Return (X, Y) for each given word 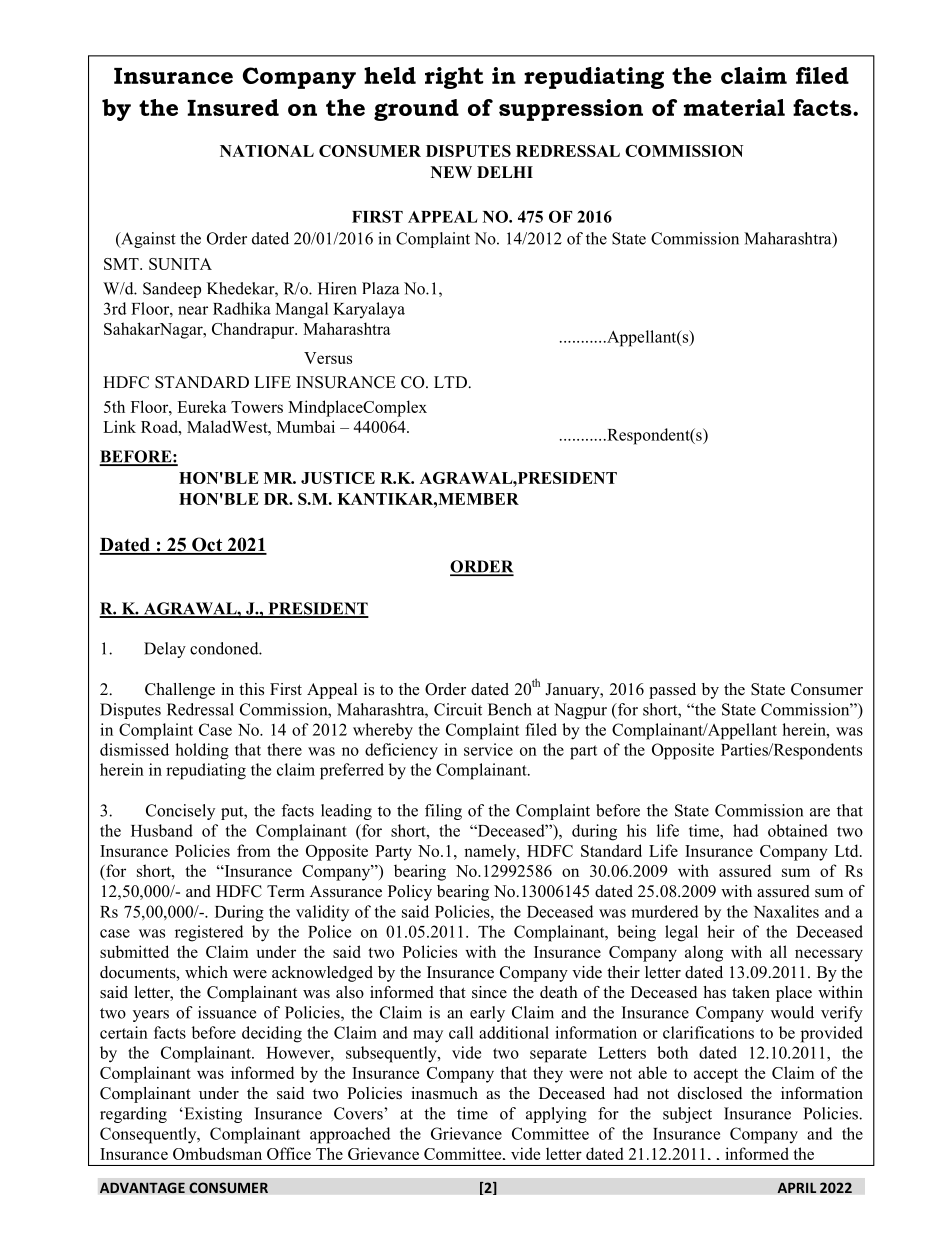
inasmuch (444, 1093)
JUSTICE (338, 478)
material (734, 107)
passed (672, 691)
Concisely (180, 812)
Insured (233, 107)
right (454, 78)
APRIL (797, 1187)
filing (443, 812)
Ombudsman (217, 1153)
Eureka (202, 406)
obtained (798, 830)
